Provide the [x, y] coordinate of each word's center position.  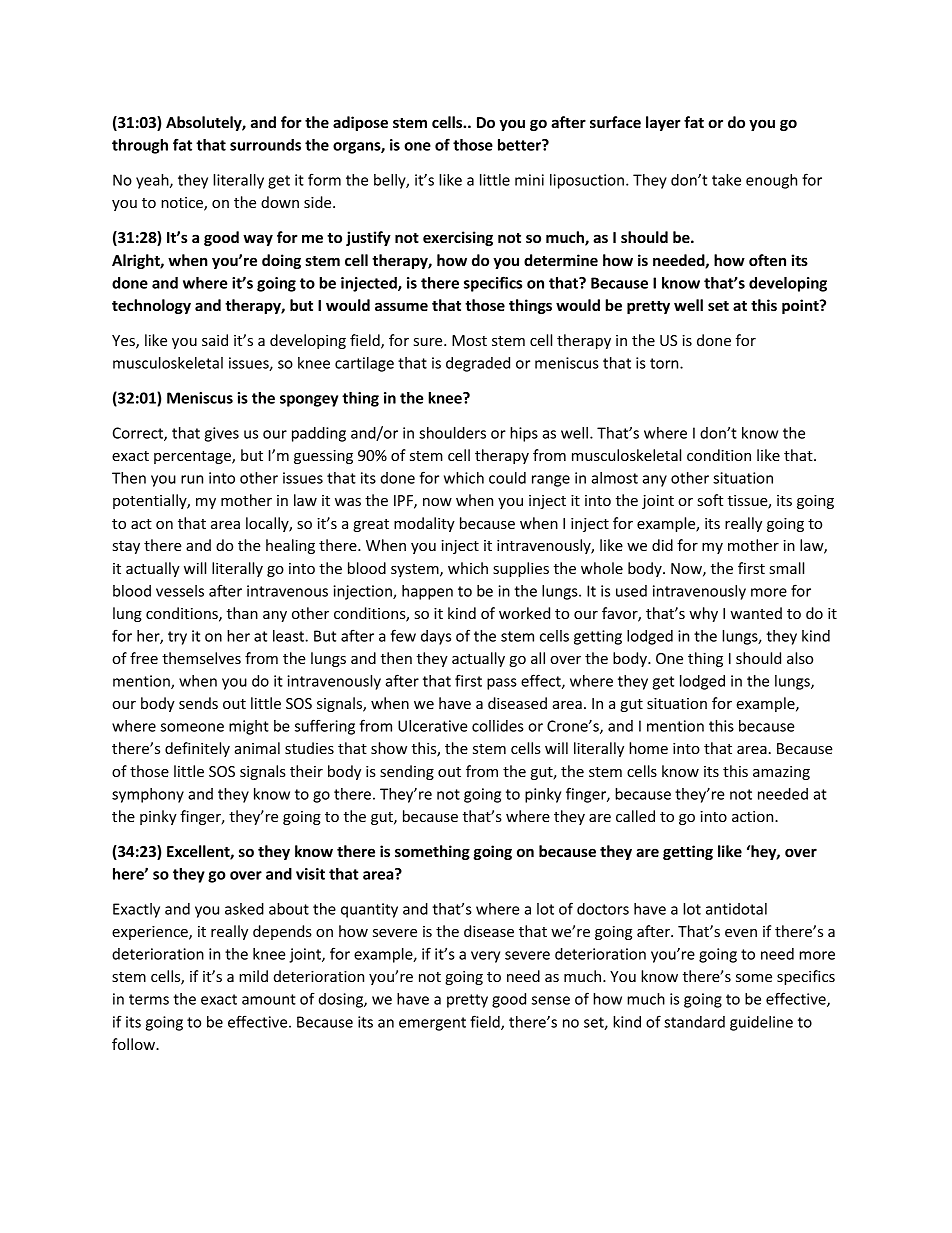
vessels [180, 591]
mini [529, 180]
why [703, 614]
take [726, 180]
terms [149, 999]
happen [427, 592]
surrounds [265, 145]
